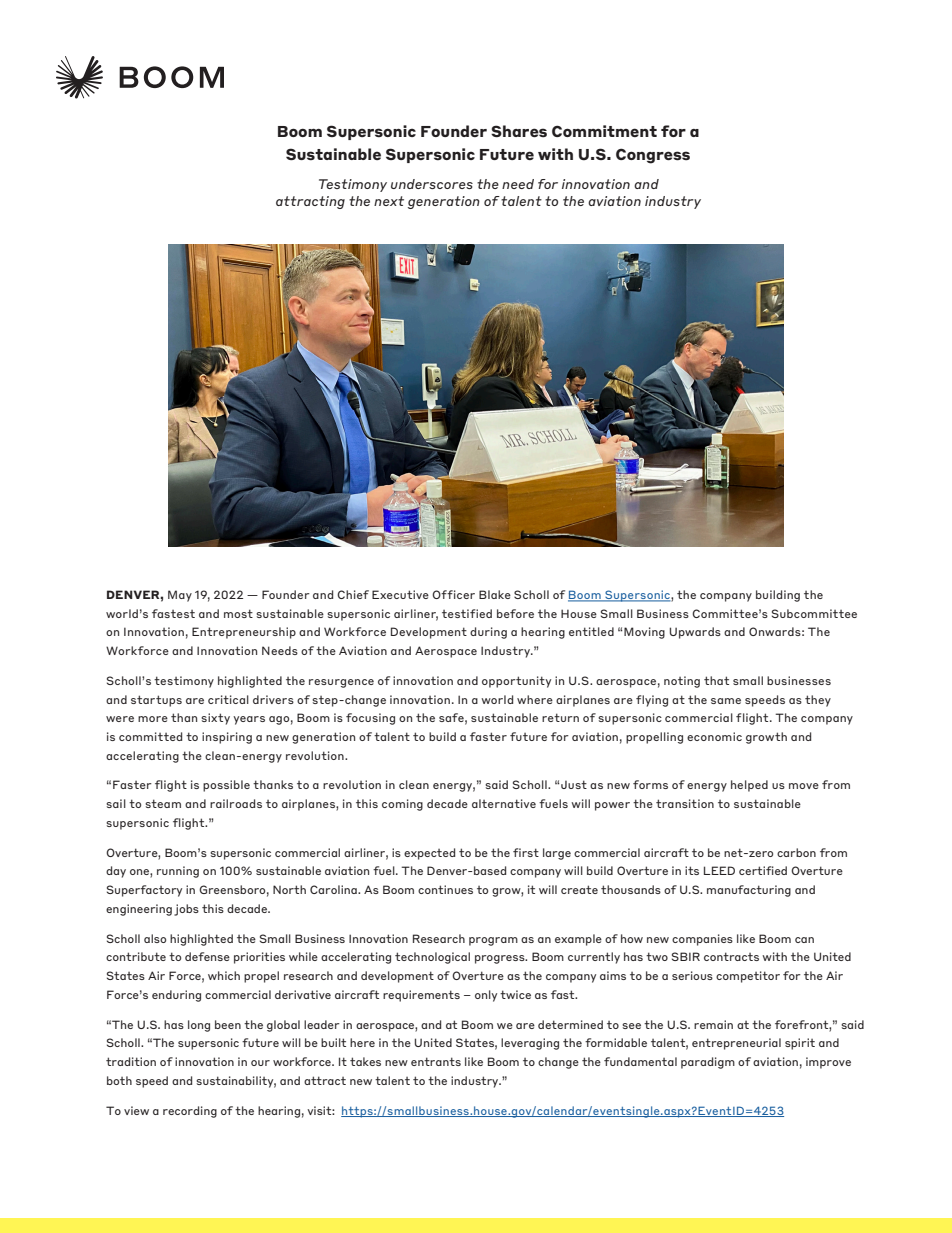 The image size is (952, 1233). What do you see at coordinates (432, 184) in the document?
I see `underscores` at bounding box center [432, 184].
